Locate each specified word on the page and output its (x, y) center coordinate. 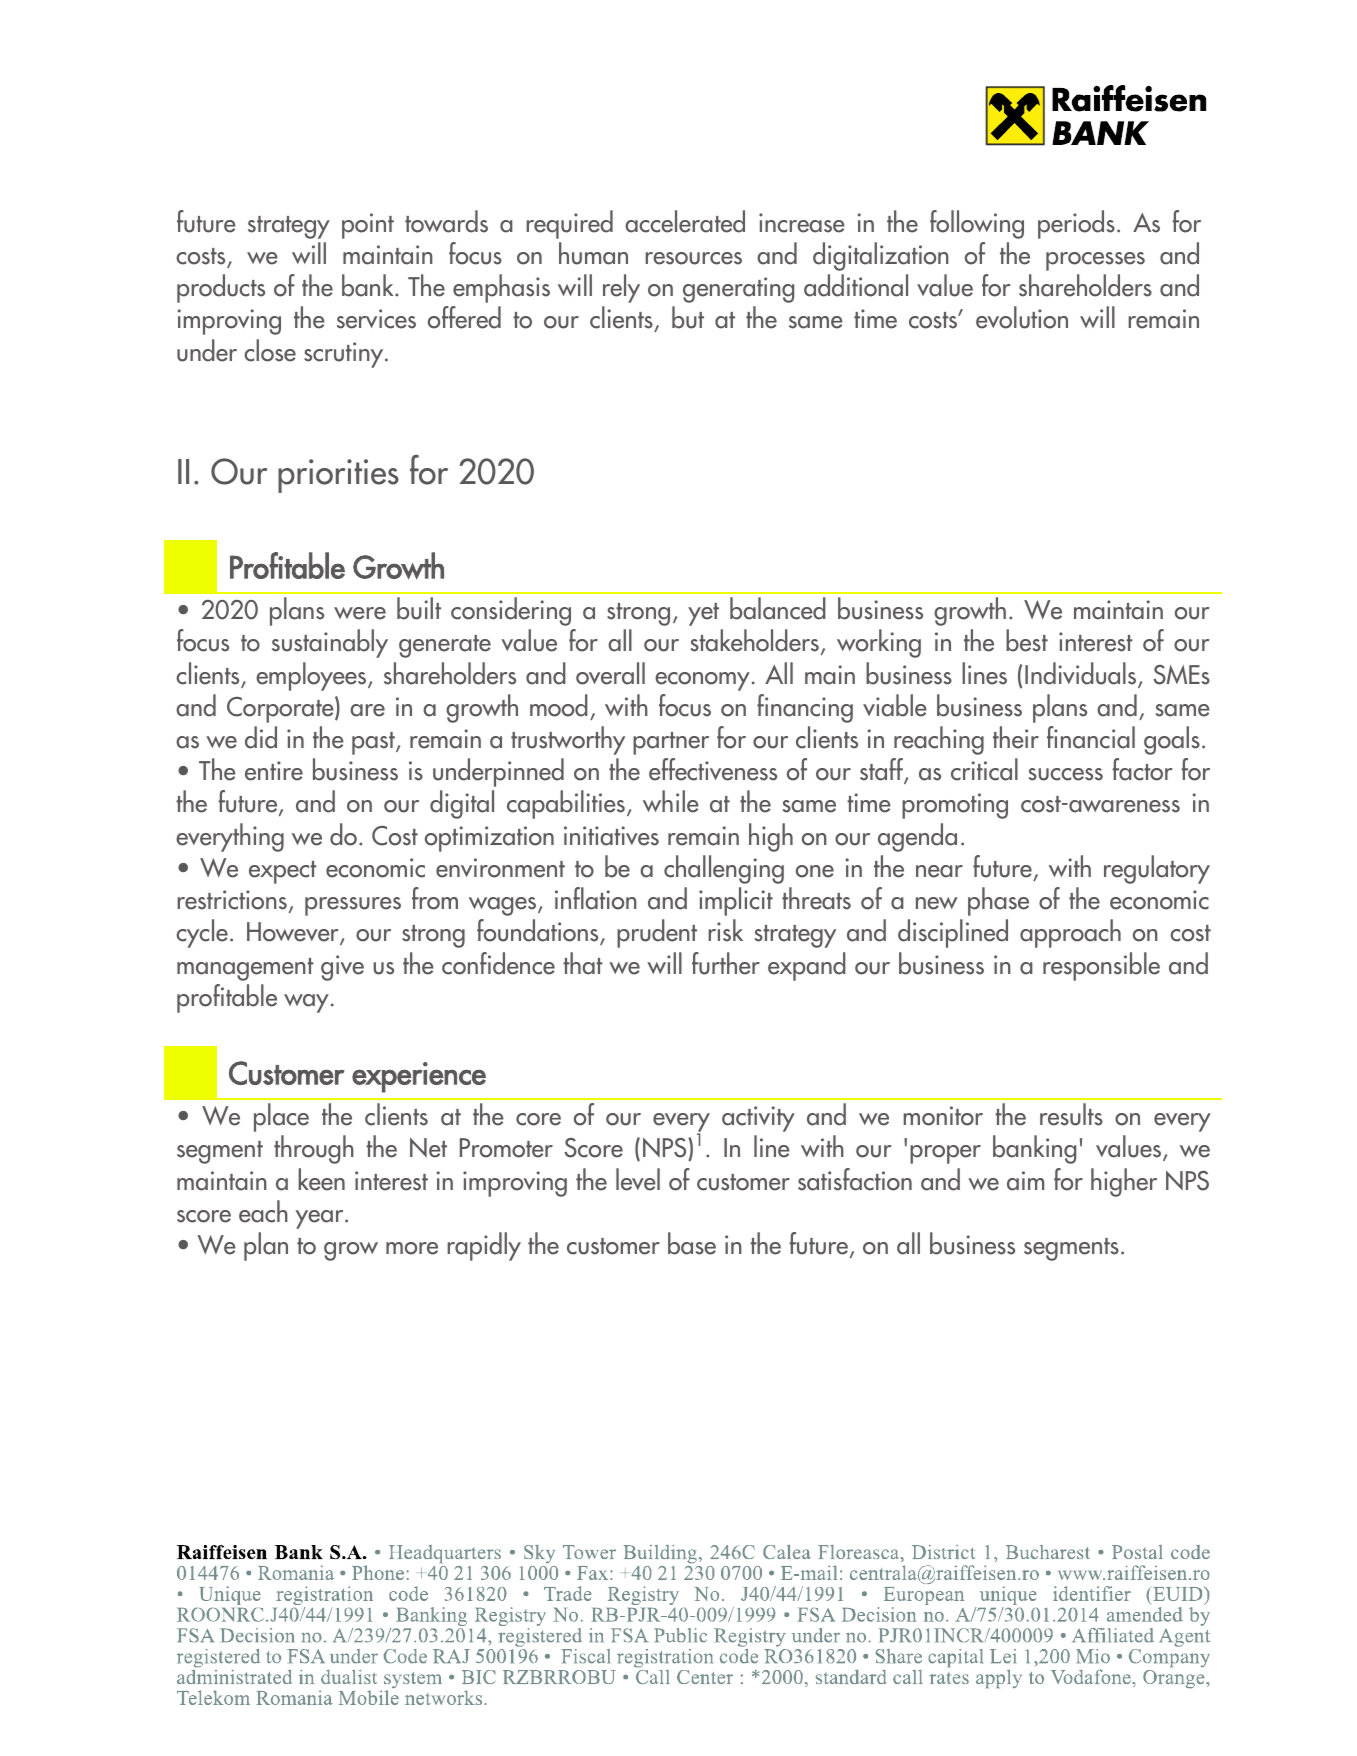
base (692, 1243)
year (321, 1219)
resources (693, 258)
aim (1025, 1181)
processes (1095, 261)
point (368, 226)
